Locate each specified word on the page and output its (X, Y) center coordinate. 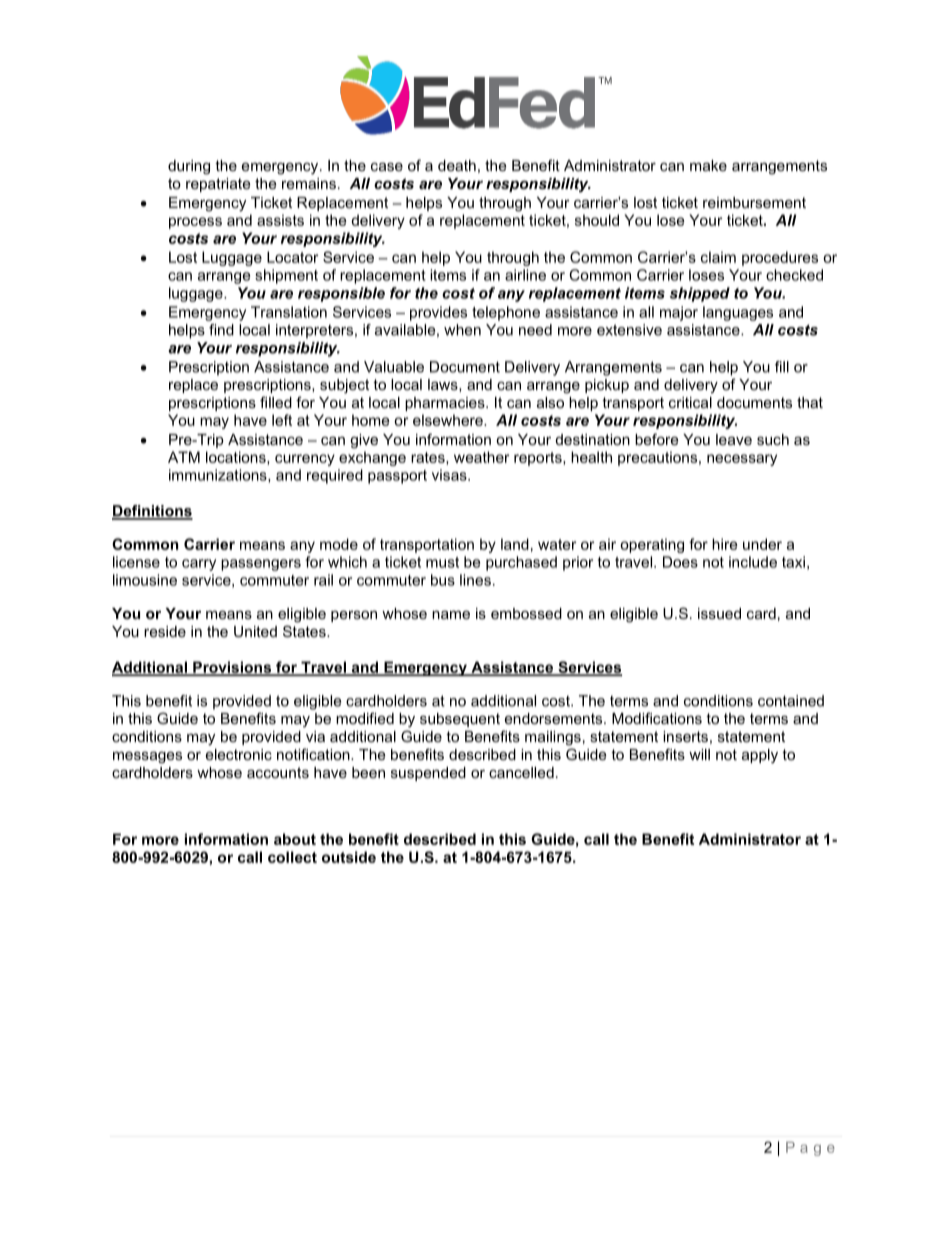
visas (450, 475)
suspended (428, 774)
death (457, 165)
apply (760, 756)
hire (725, 544)
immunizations (219, 476)
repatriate (218, 185)
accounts (278, 772)
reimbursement (754, 202)
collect (292, 857)
